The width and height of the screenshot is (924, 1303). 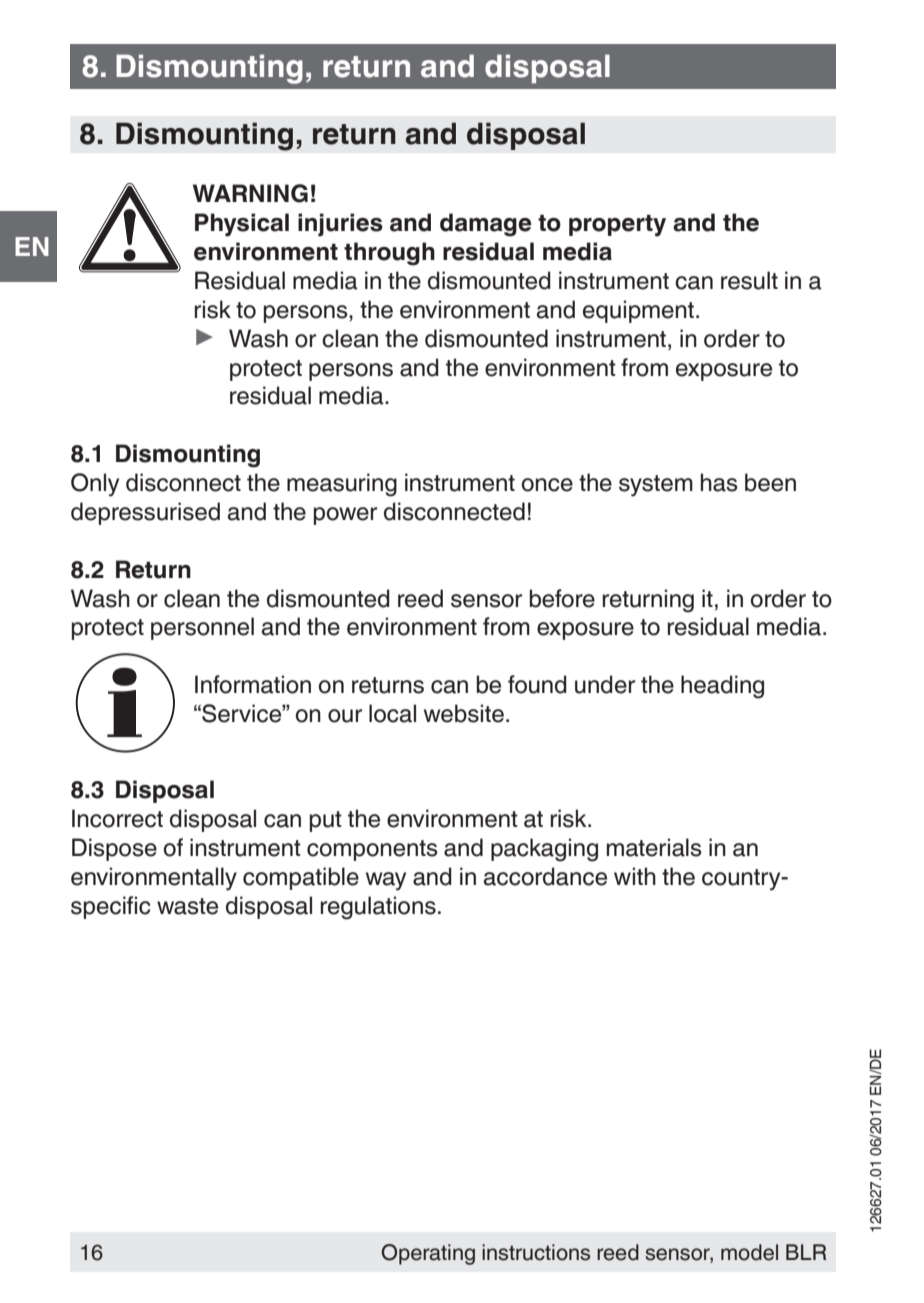 What do you see at coordinates (242, 225) in the screenshot?
I see `Physical` at bounding box center [242, 225].
